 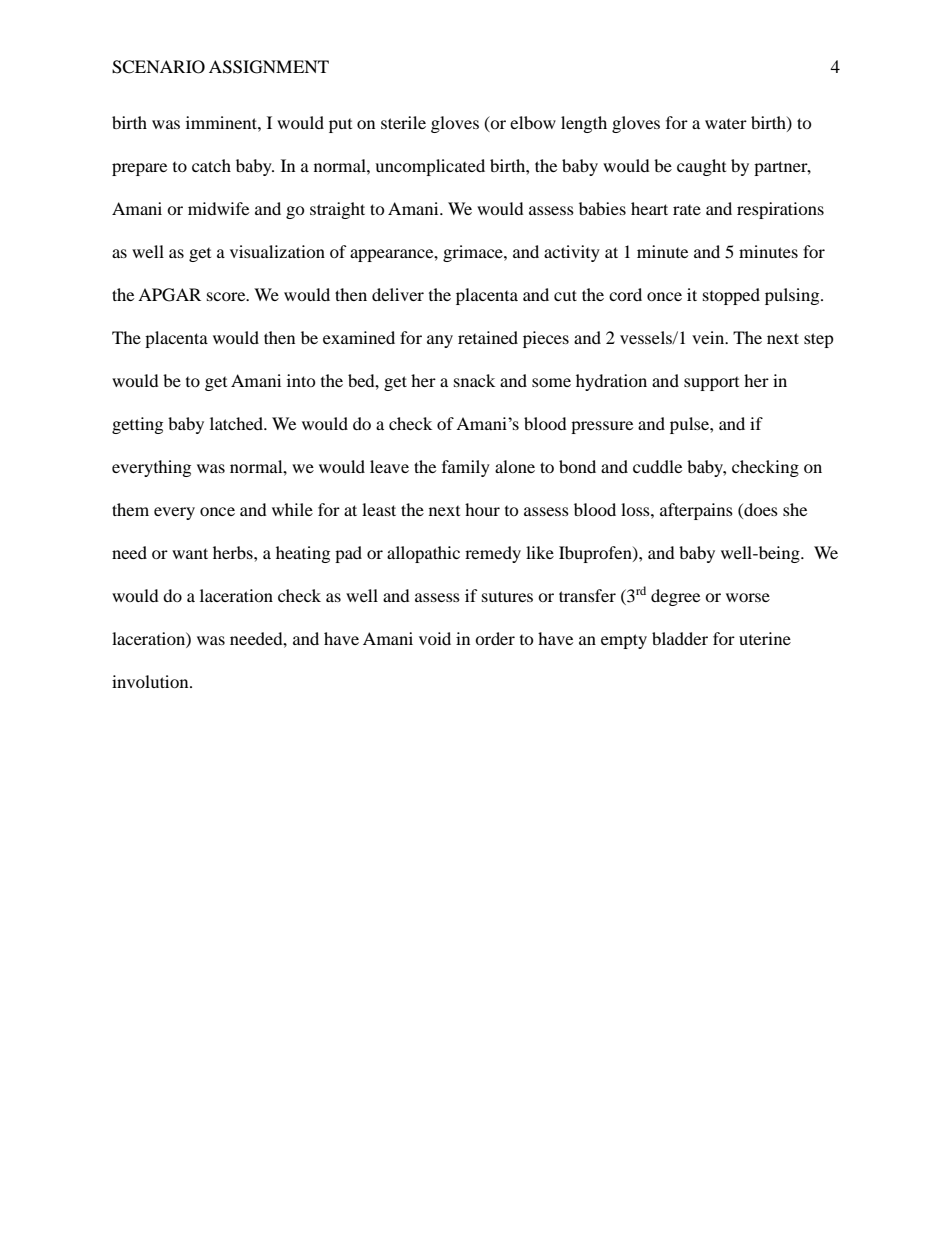 What do you see at coordinates (151, 681) in the screenshot?
I see `involution` at bounding box center [151, 681].
